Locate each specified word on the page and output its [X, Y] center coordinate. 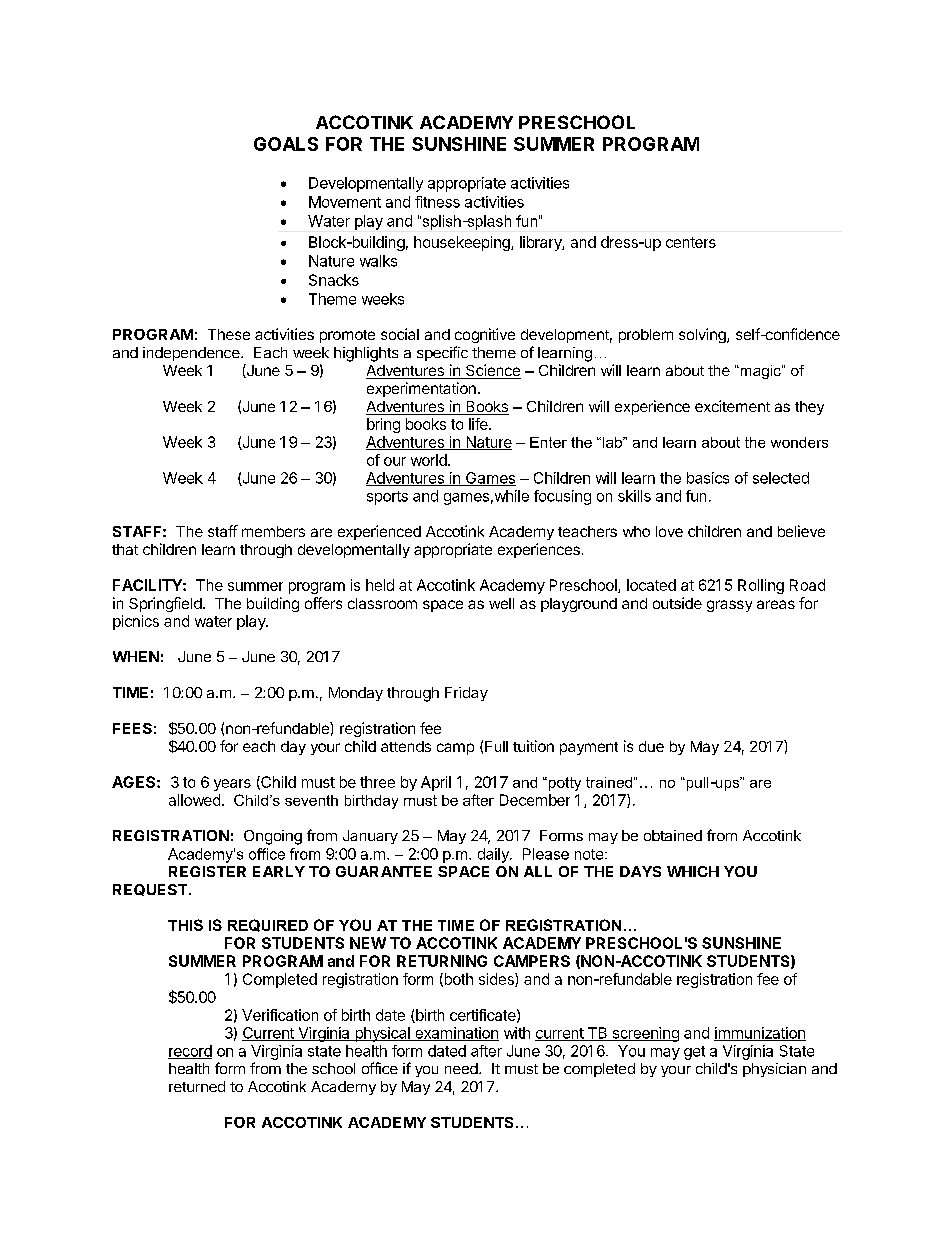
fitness [437, 202]
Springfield [165, 604]
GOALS [286, 144]
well [501, 603]
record [190, 1052]
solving [703, 335]
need [462, 1068]
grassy [729, 606]
